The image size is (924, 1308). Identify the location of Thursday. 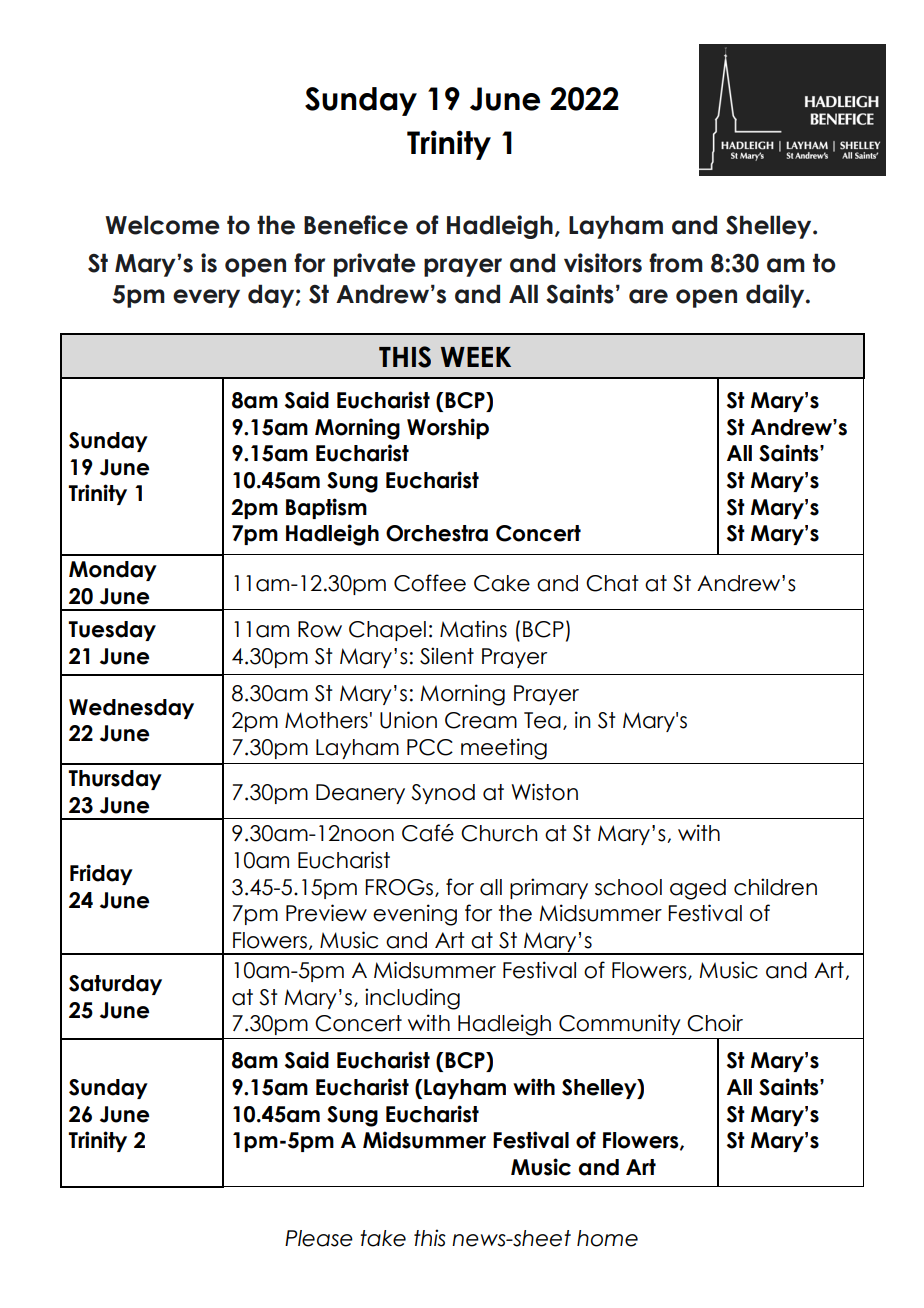
(115, 780).
